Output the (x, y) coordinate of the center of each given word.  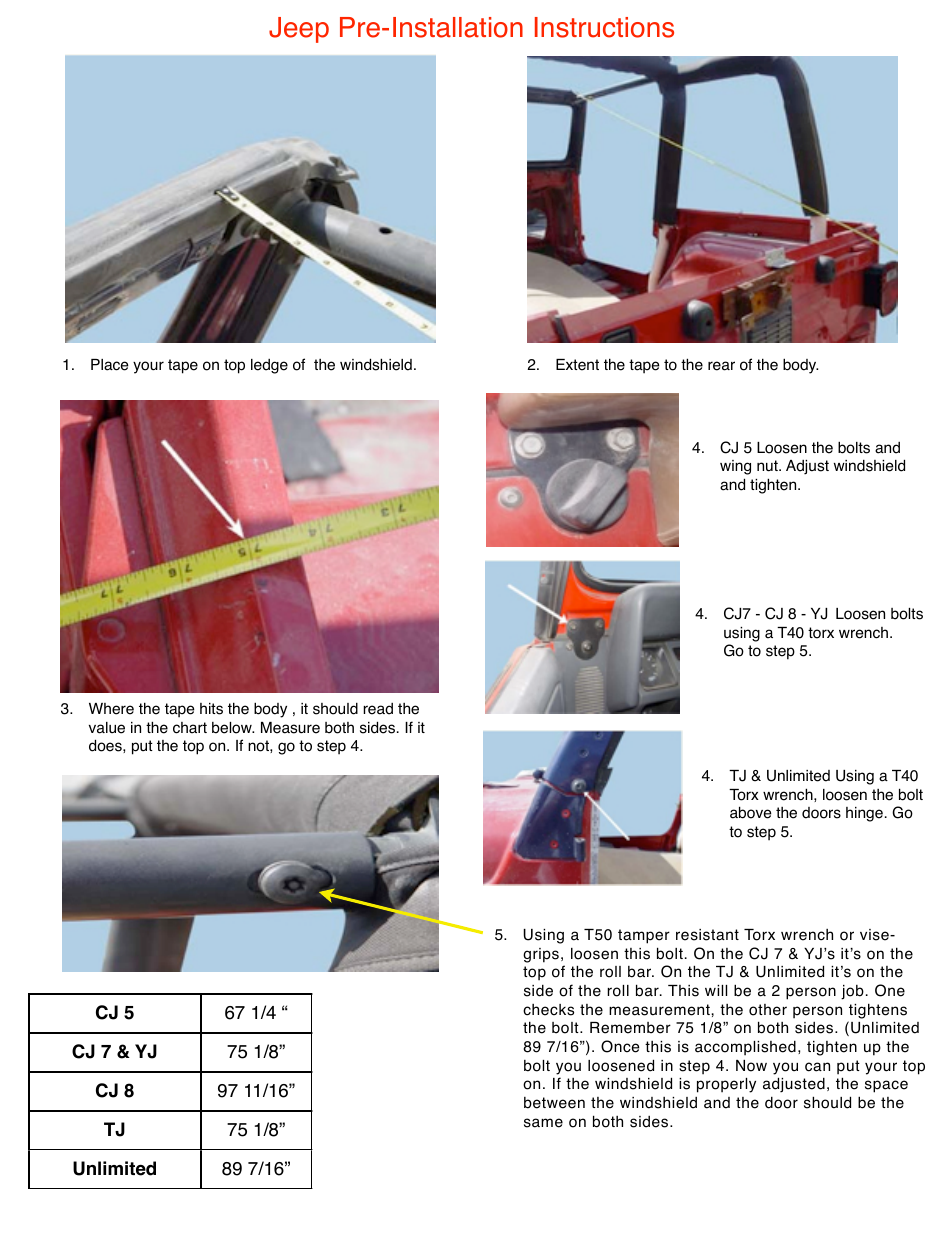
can (817, 1067)
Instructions (604, 27)
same (543, 1123)
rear (721, 366)
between (554, 1103)
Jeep (299, 30)
